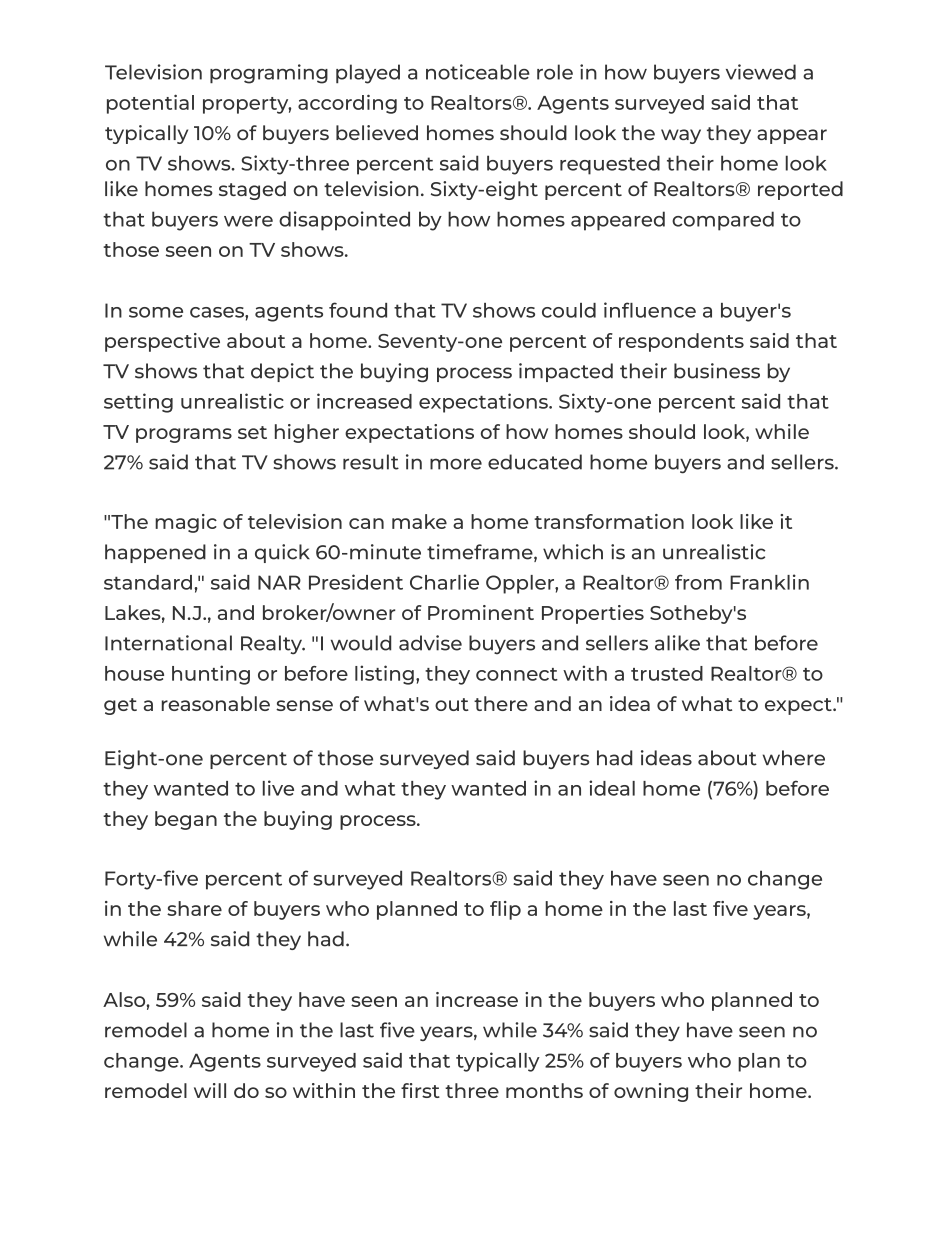 This screenshot has width=952, height=1233. What do you see at coordinates (478, 72) in the screenshot?
I see `noticeable` at bounding box center [478, 72].
